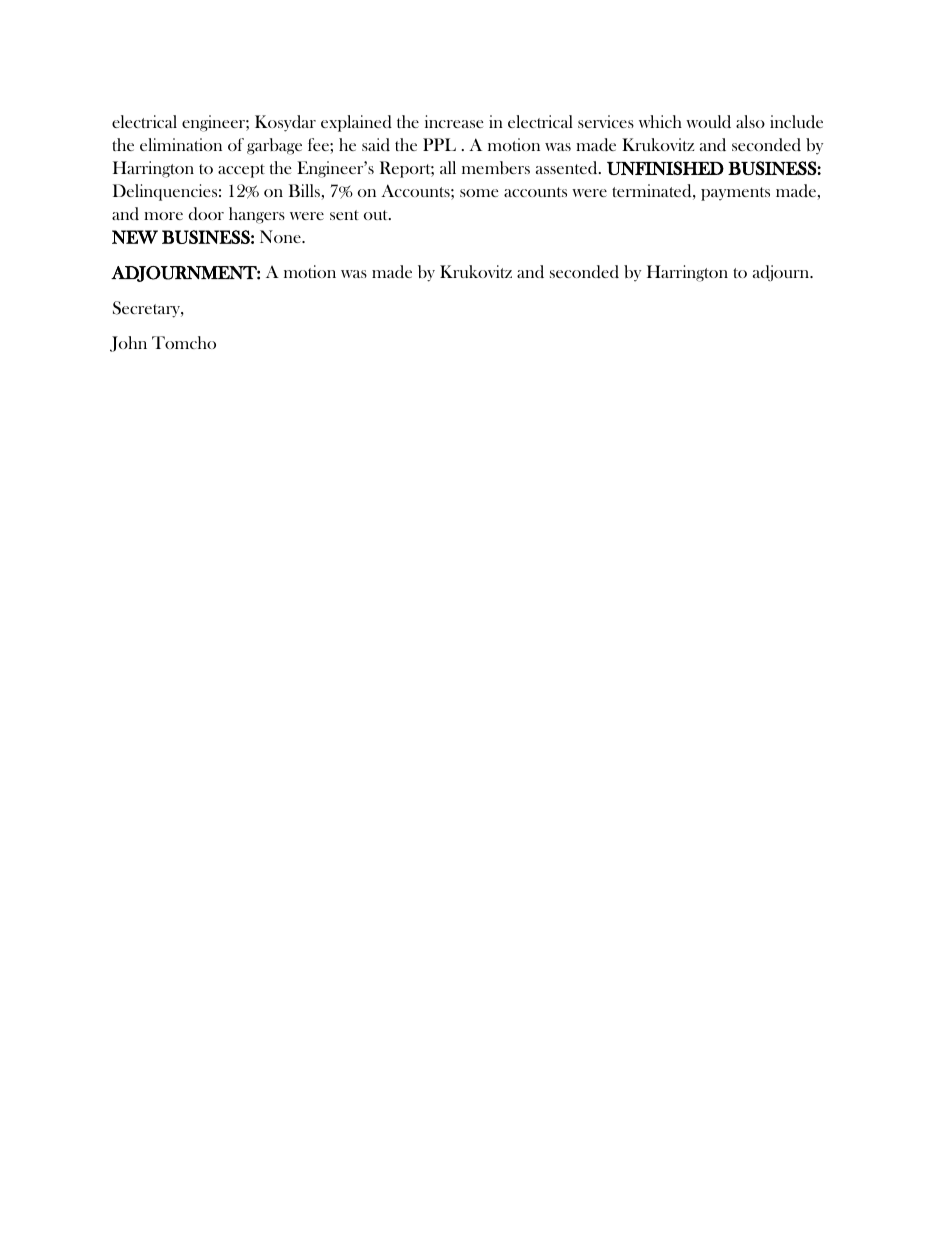 The image size is (952, 1233). What do you see at coordinates (479, 193) in the screenshot?
I see `some` at bounding box center [479, 193].
